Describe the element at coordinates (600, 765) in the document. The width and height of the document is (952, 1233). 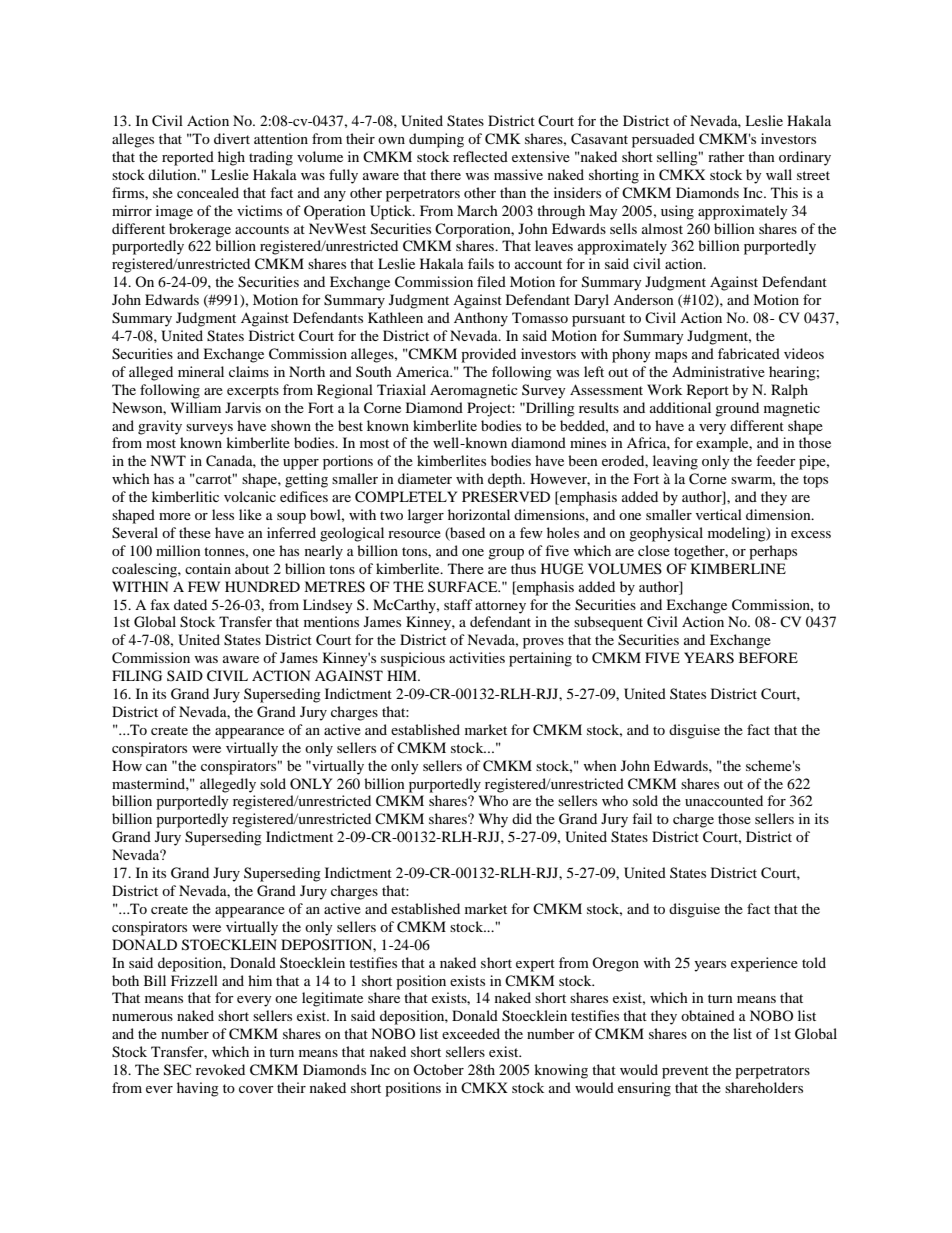
I see `when` at that location.
